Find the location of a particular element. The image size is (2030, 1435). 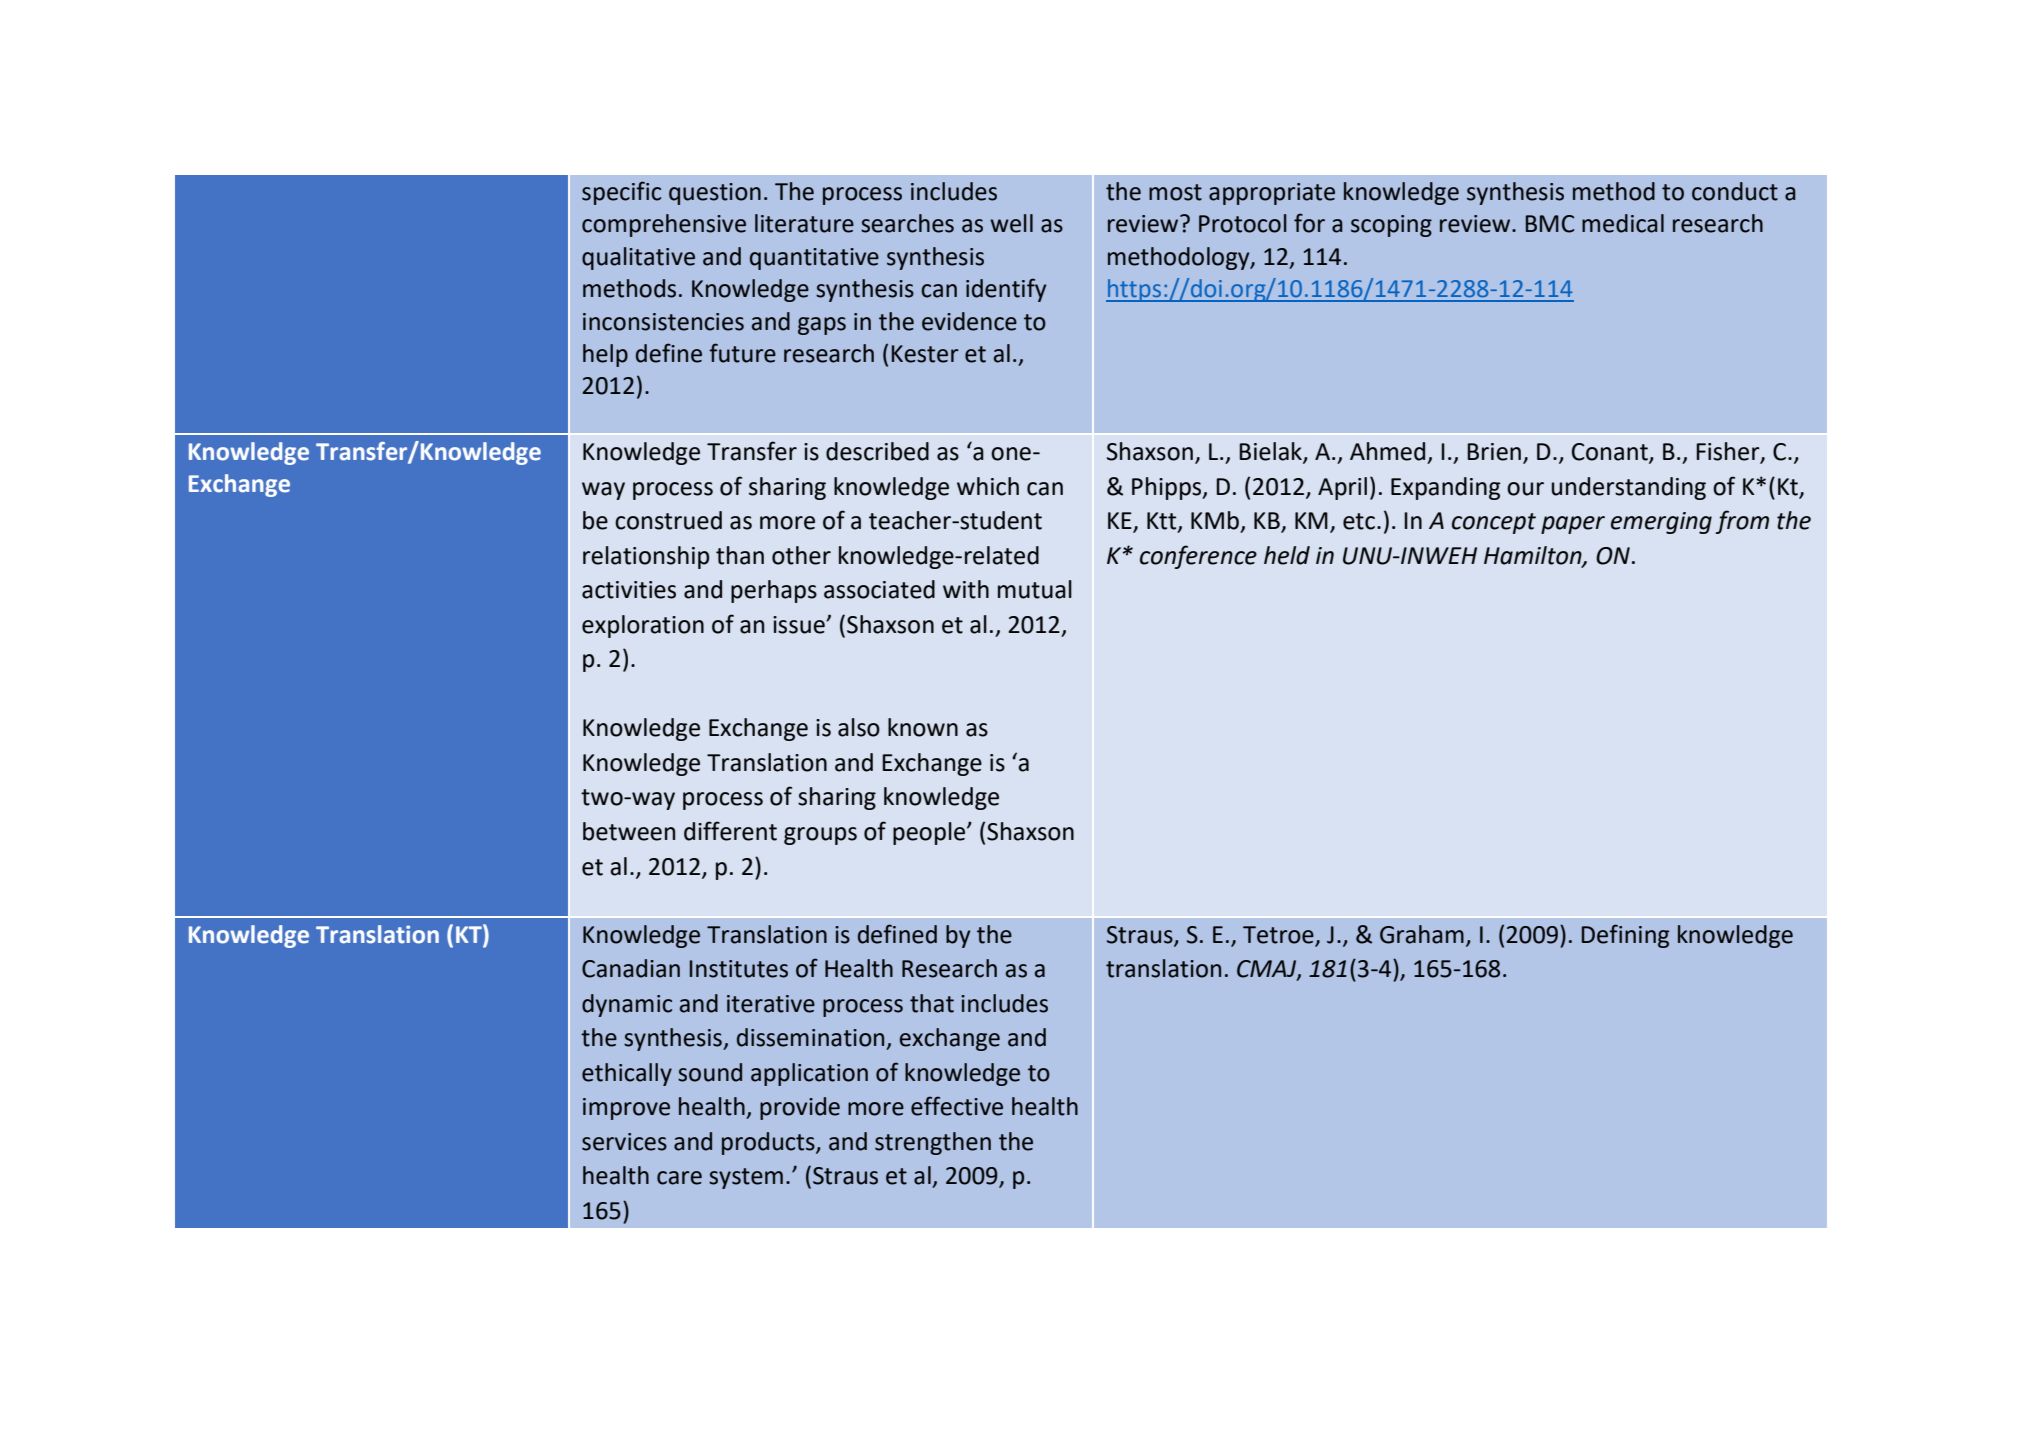

literature is located at coordinates (804, 223).
